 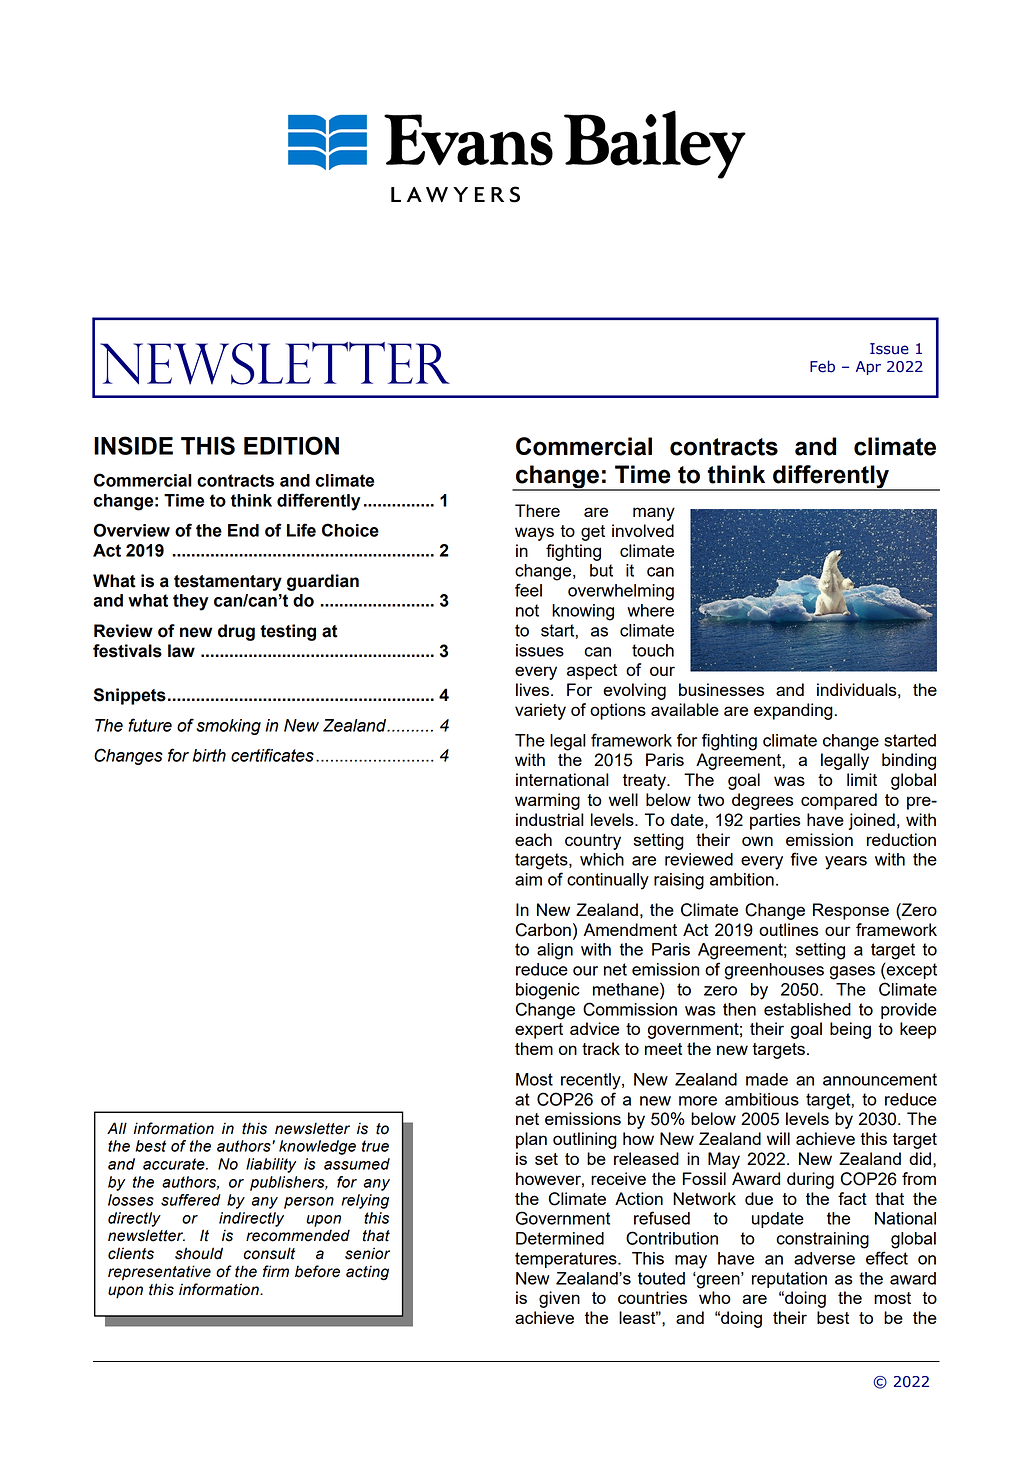 I want to click on EDITION, so click(x=291, y=445).
